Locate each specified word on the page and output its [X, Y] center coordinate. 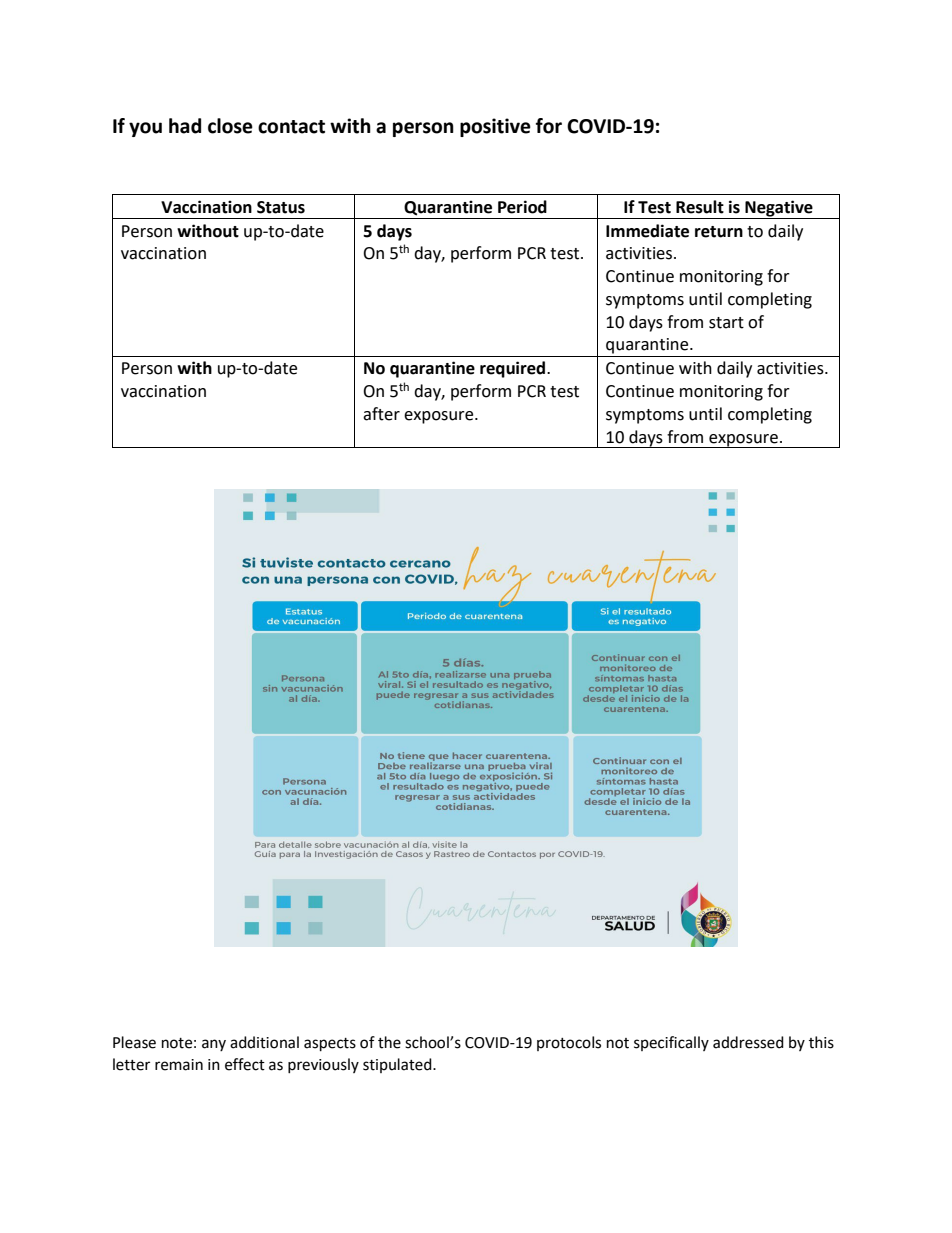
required [514, 369]
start [726, 323]
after [381, 414]
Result [700, 207]
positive [495, 127]
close [230, 126]
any [214, 1045]
